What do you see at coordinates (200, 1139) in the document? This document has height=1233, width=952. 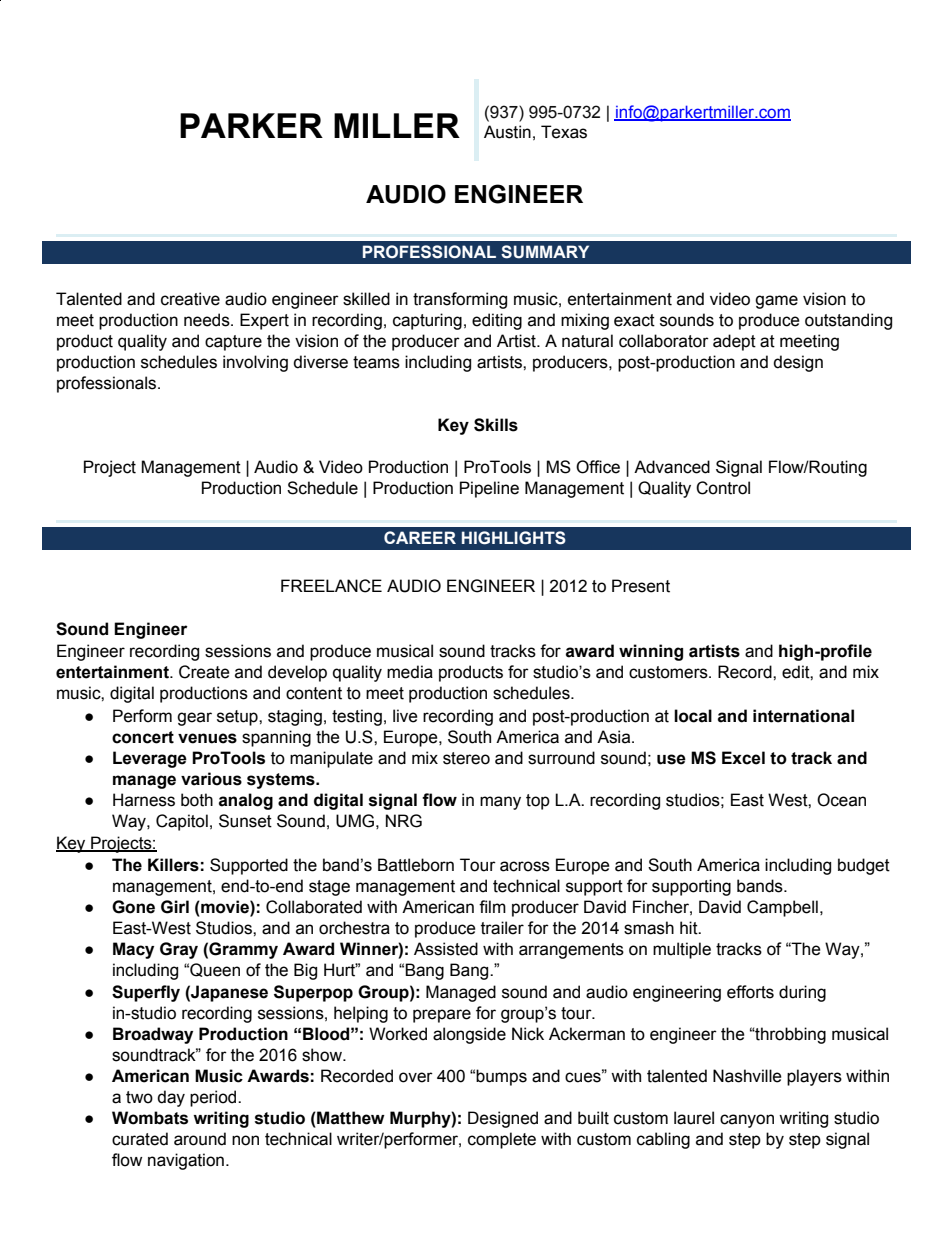 I see `around` at bounding box center [200, 1139].
